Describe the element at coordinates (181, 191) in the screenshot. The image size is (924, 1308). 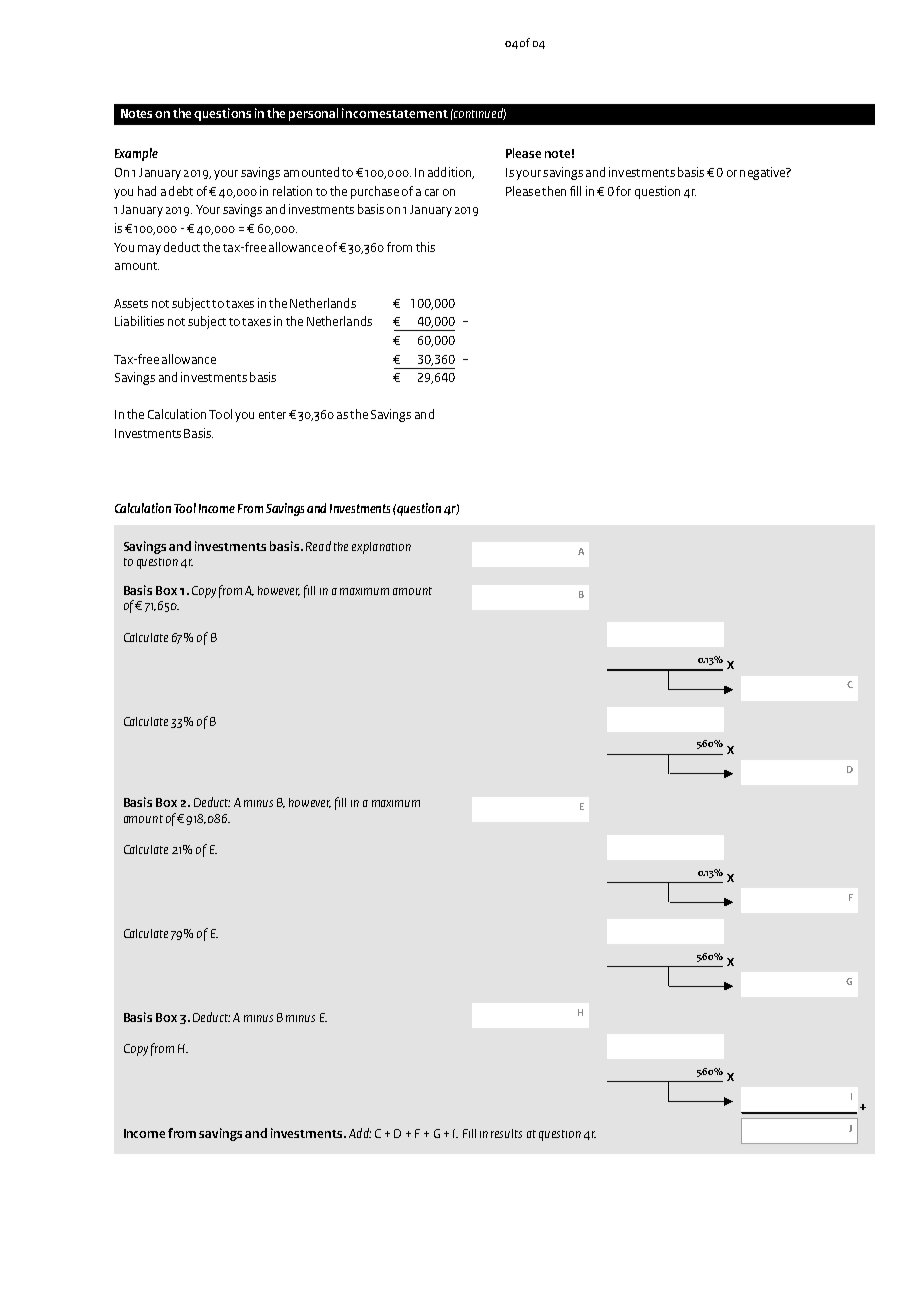
I see `debt` at that location.
